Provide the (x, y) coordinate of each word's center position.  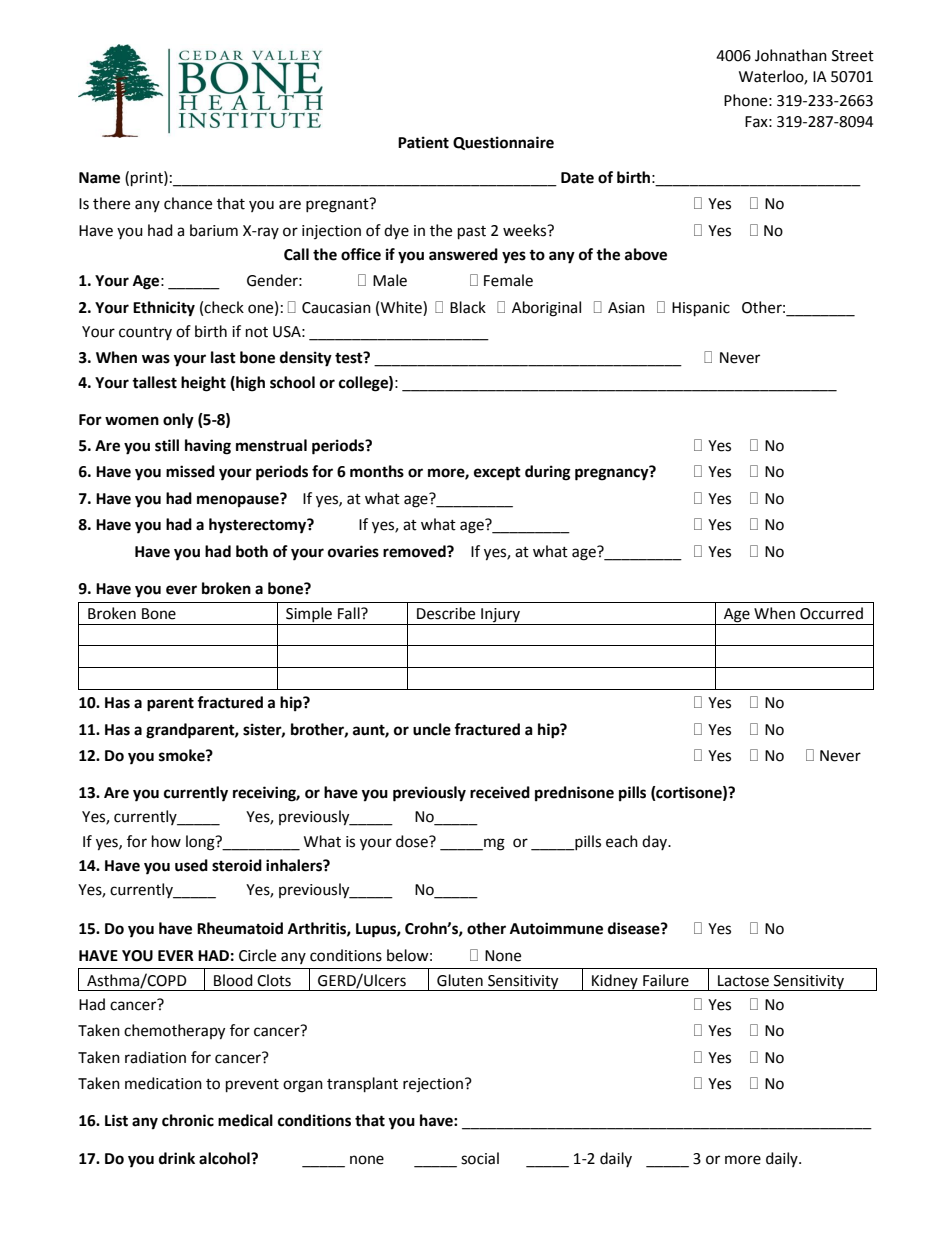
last (223, 357)
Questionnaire (503, 143)
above (646, 254)
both (252, 551)
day (656, 842)
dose (413, 841)
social (480, 1158)
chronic (188, 1120)
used (191, 865)
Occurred (831, 613)
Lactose (743, 981)
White (402, 307)
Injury (500, 616)
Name (99, 178)
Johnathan (791, 55)
